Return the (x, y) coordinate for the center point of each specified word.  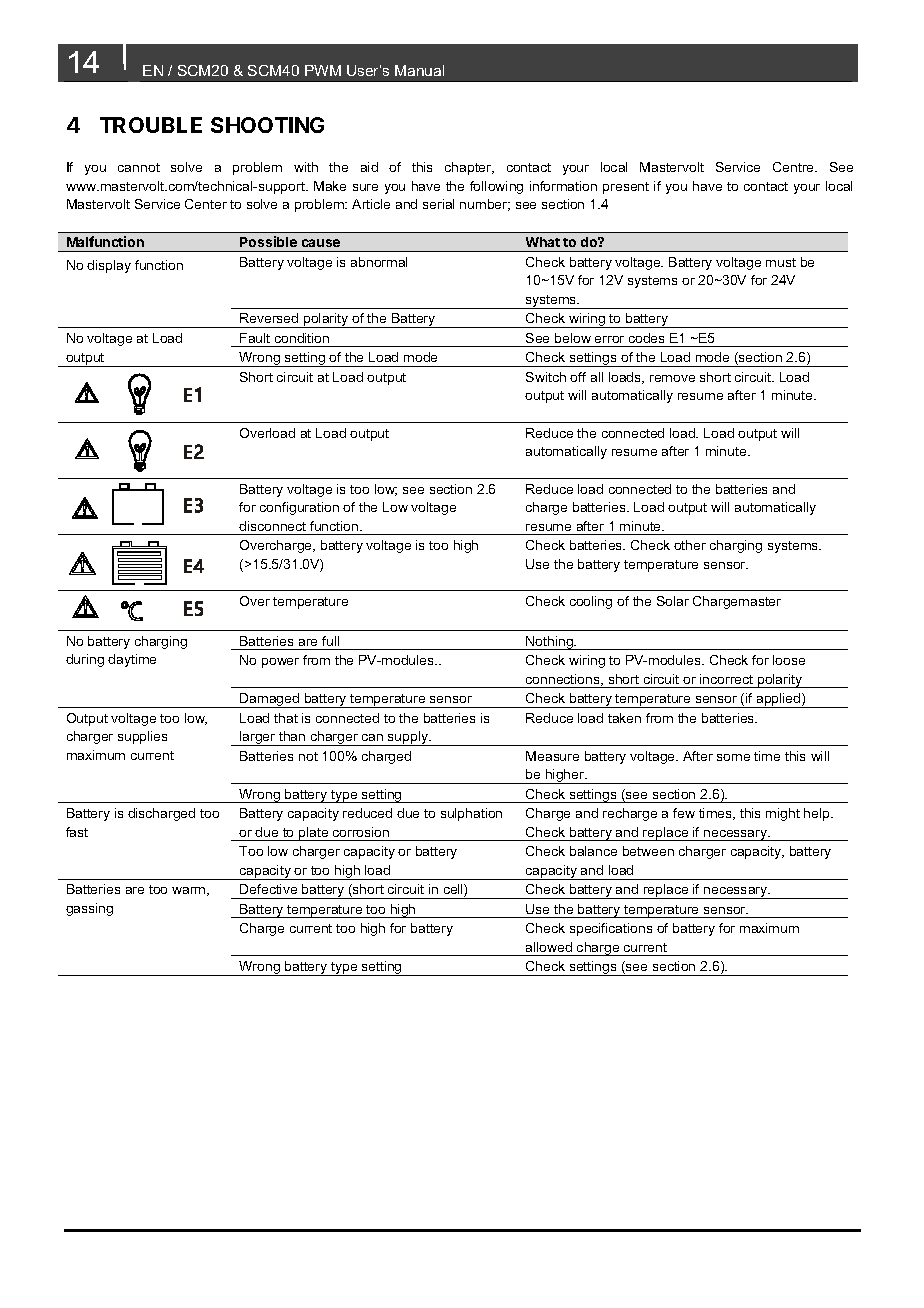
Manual (419, 70)
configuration (299, 508)
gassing (89, 909)
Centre (794, 167)
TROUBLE (151, 125)
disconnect (272, 526)
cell (454, 890)
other (690, 545)
